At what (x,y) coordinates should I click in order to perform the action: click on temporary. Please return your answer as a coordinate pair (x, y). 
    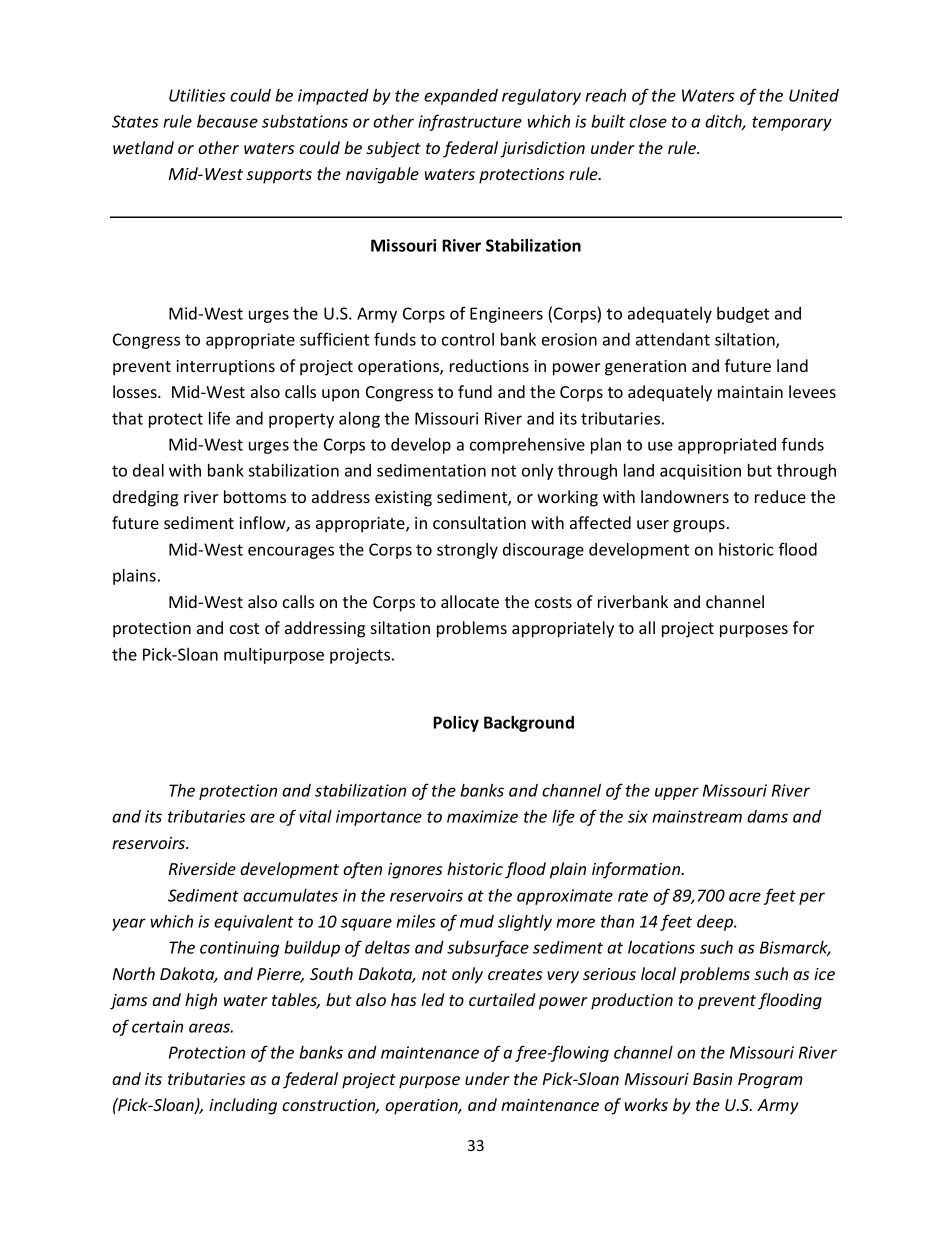
    Looking at the image, I should click on (792, 123).
